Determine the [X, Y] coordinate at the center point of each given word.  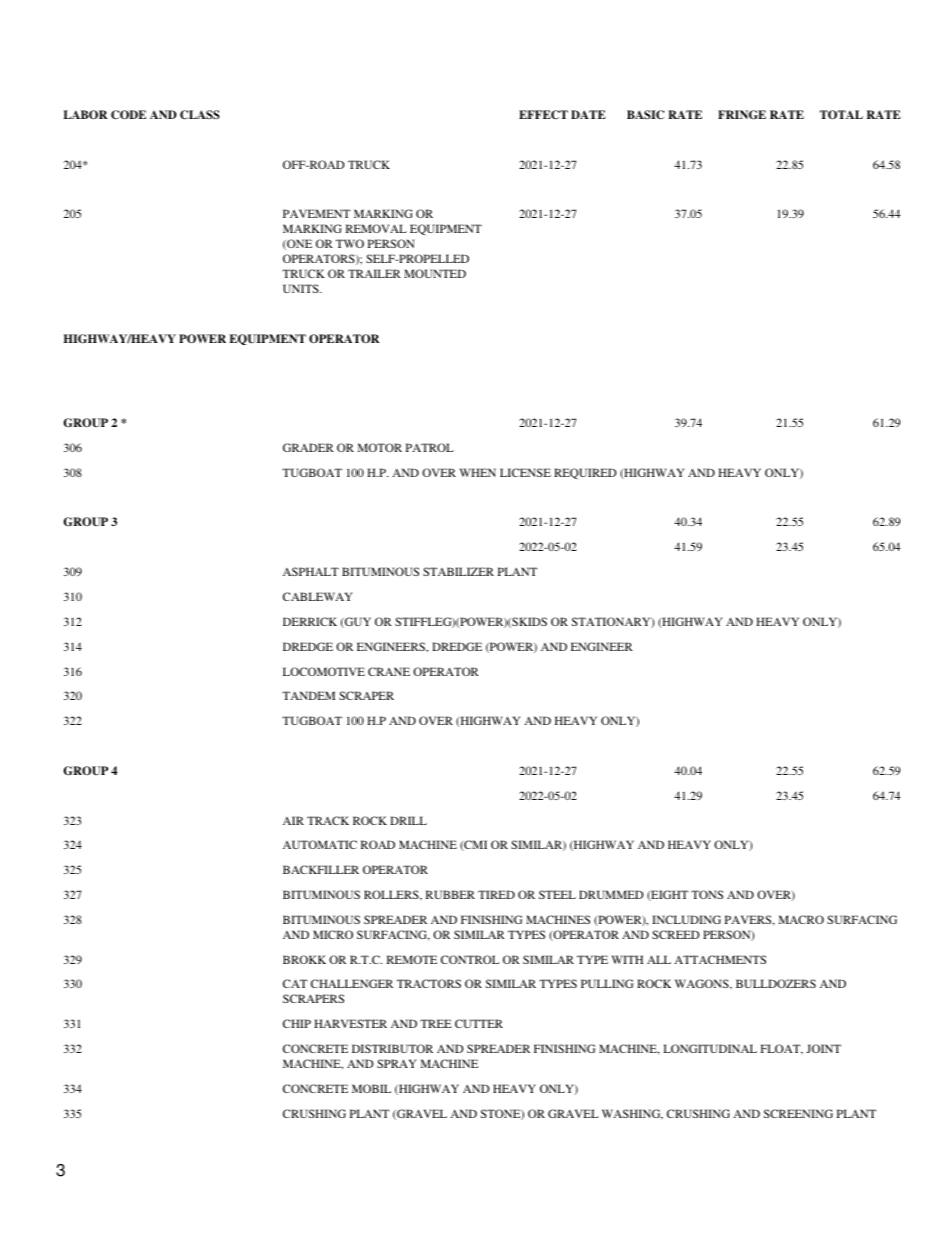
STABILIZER [458, 571]
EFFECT [543, 115]
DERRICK [310, 621]
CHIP [297, 1023]
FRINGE [742, 115]
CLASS [200, 115]
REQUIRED [585, 473]
